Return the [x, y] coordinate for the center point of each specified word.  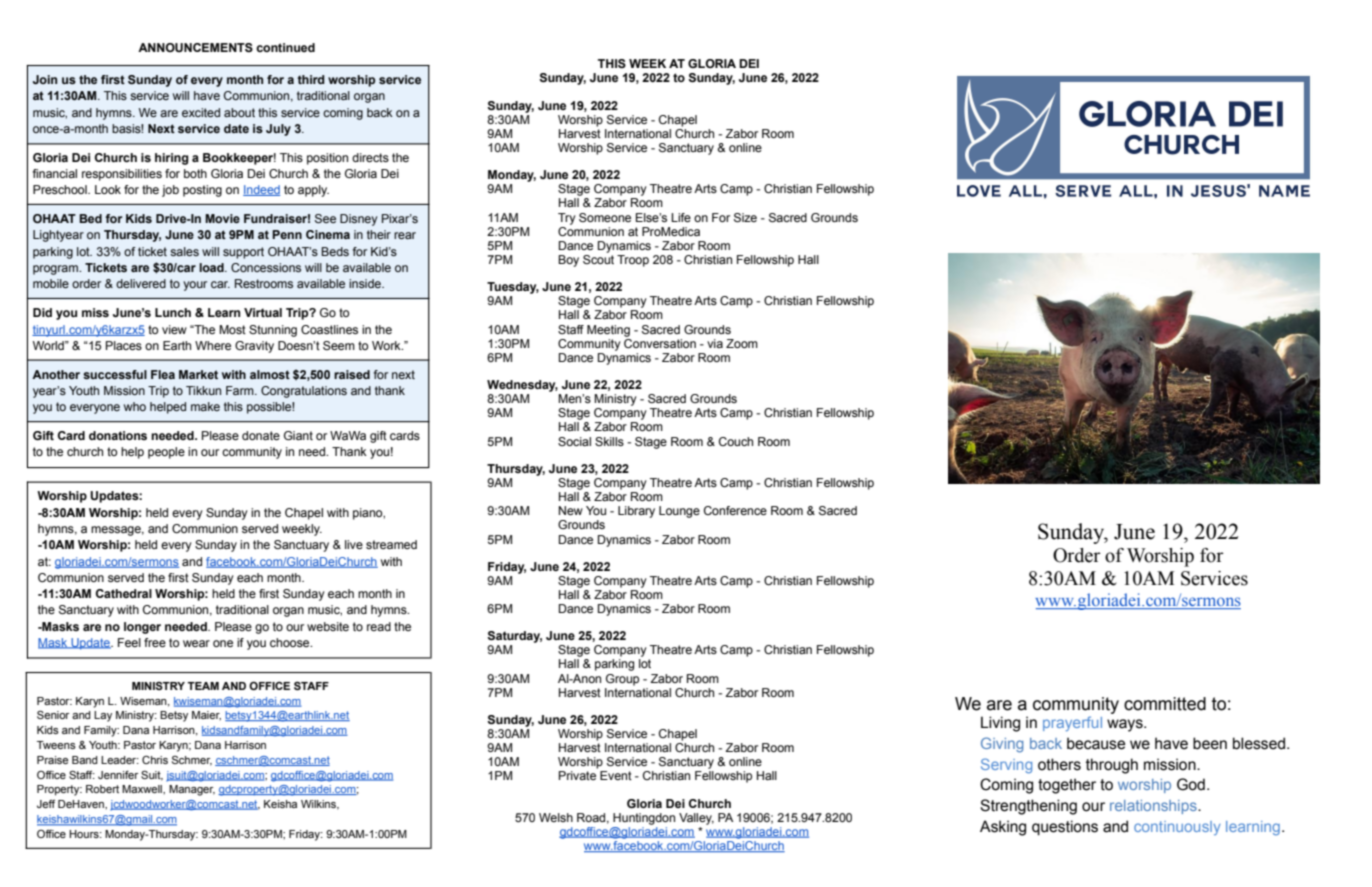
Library [636, 512]
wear [196, 643]
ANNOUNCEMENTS [195, 47]
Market [198, 374]
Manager [192, 790]
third [311, 79]
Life [681, 217]
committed [1165, 704]
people [166, 453]
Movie [222, 218]
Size [745, 218]
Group [622, 680]
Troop [633, 261]
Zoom [742, 343]
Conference [735, 510]
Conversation [660, 342]
